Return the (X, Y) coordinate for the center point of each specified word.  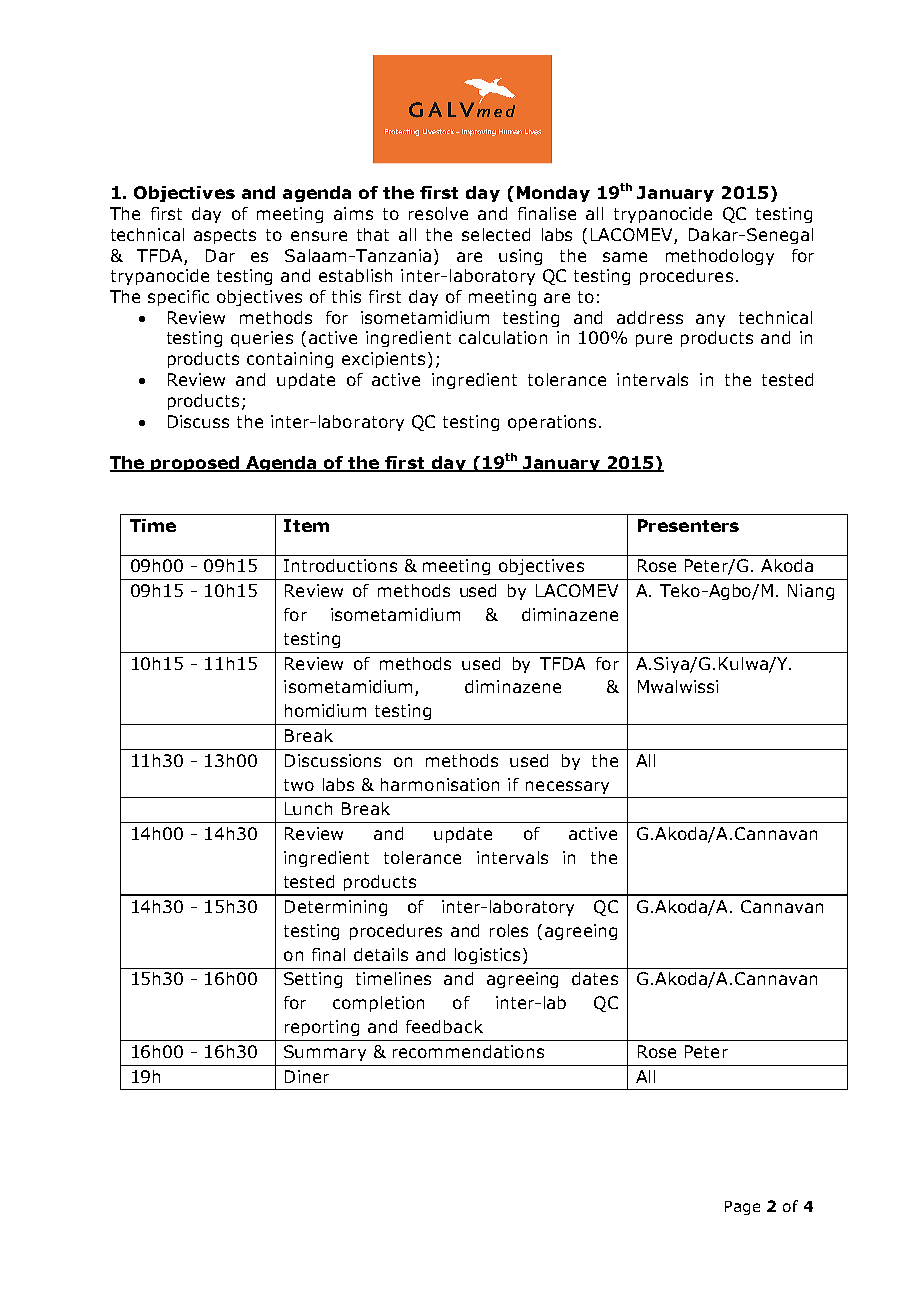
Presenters (688, 525)
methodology (720, 257)
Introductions (340, 565)
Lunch (308, 808)
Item (306, 525)
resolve (438, 213)
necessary (567, 787)
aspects (225, 236)
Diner (307, 1076)
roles (509, 930)
